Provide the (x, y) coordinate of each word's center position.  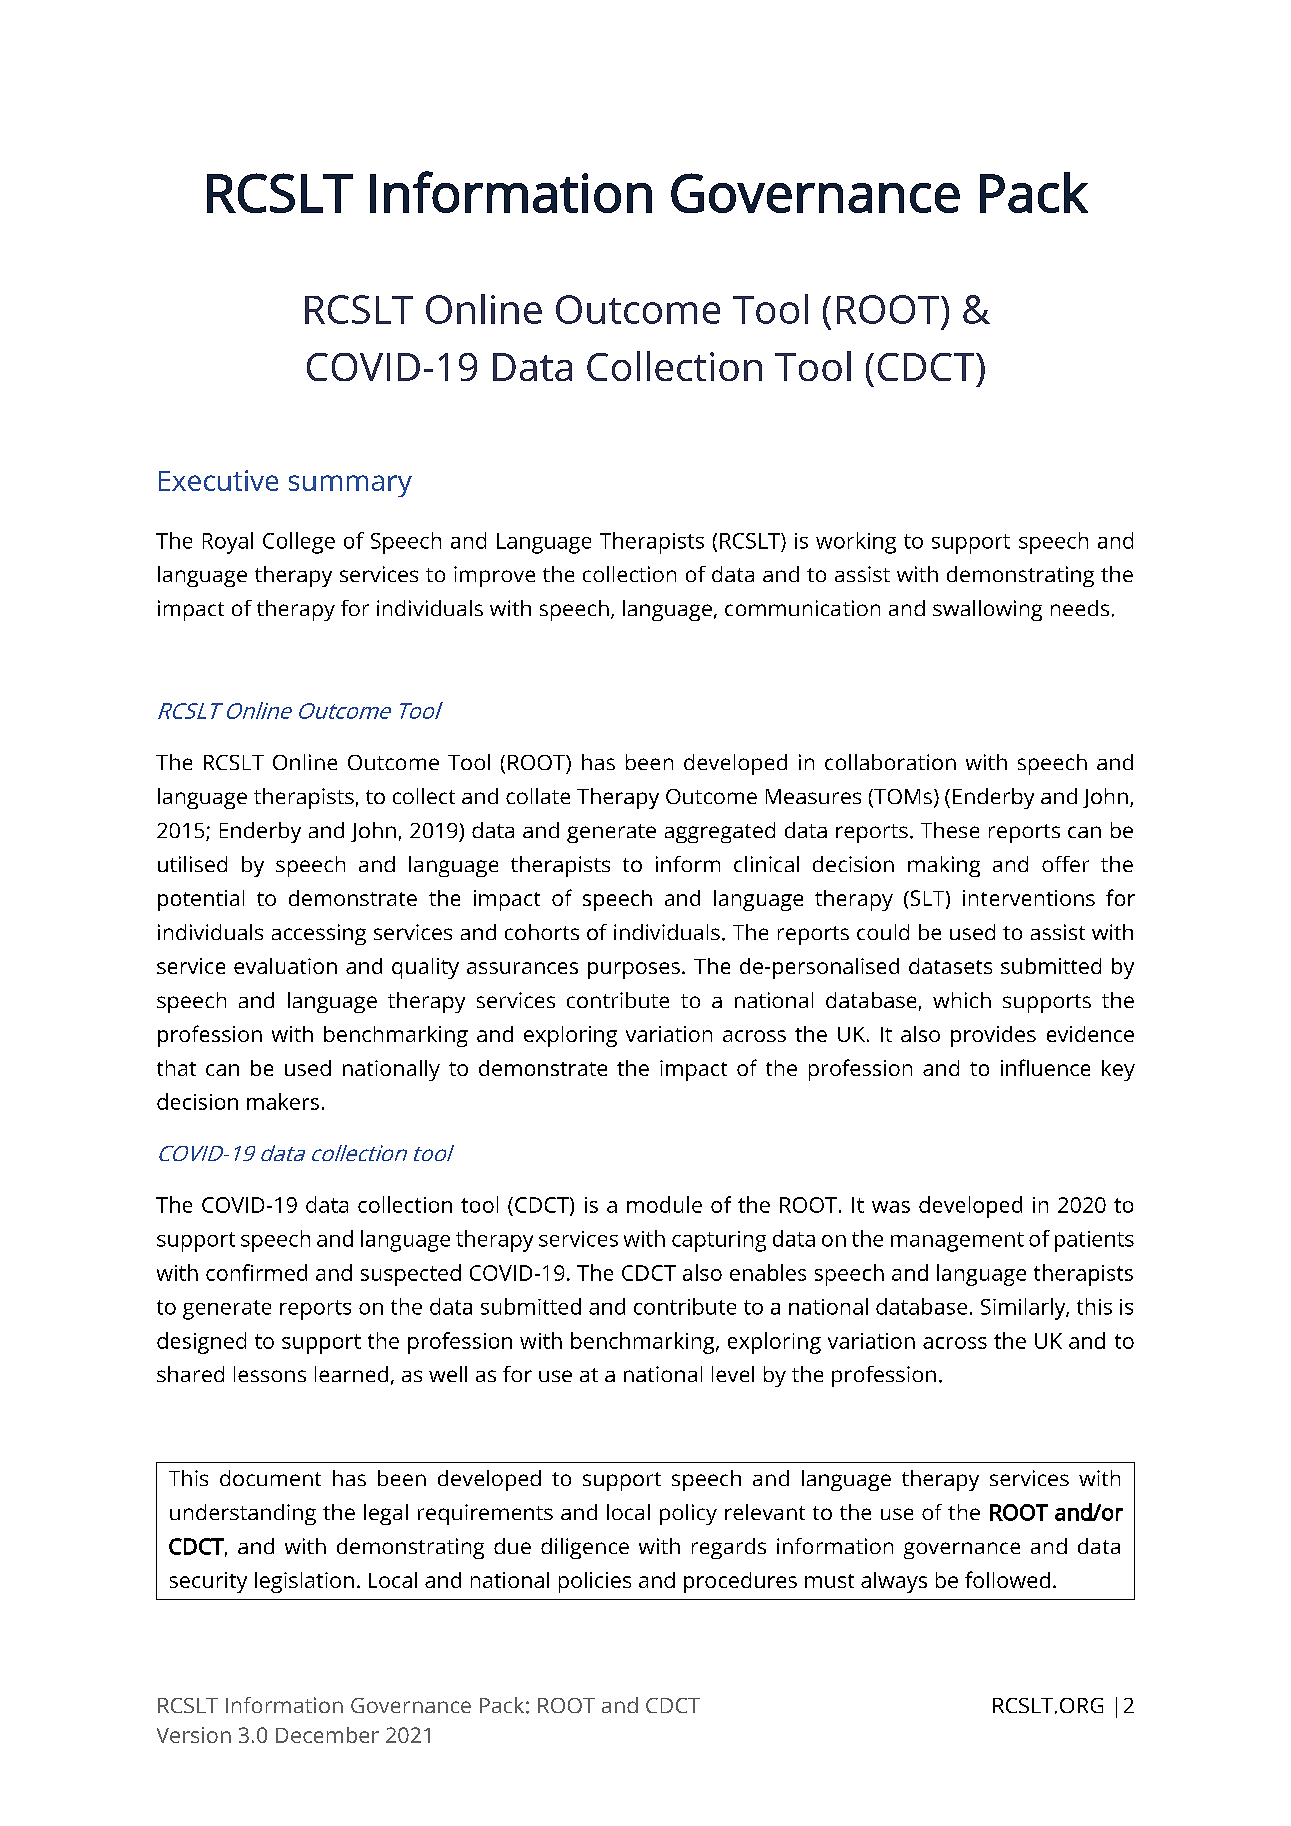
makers (283, 1101)
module (664, 1204)
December (327, 1735)
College (299, 543)
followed (1007, 1579)
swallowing (987, 610)
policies (595, 1582)
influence (1045, 1067)
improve (494, 576)
